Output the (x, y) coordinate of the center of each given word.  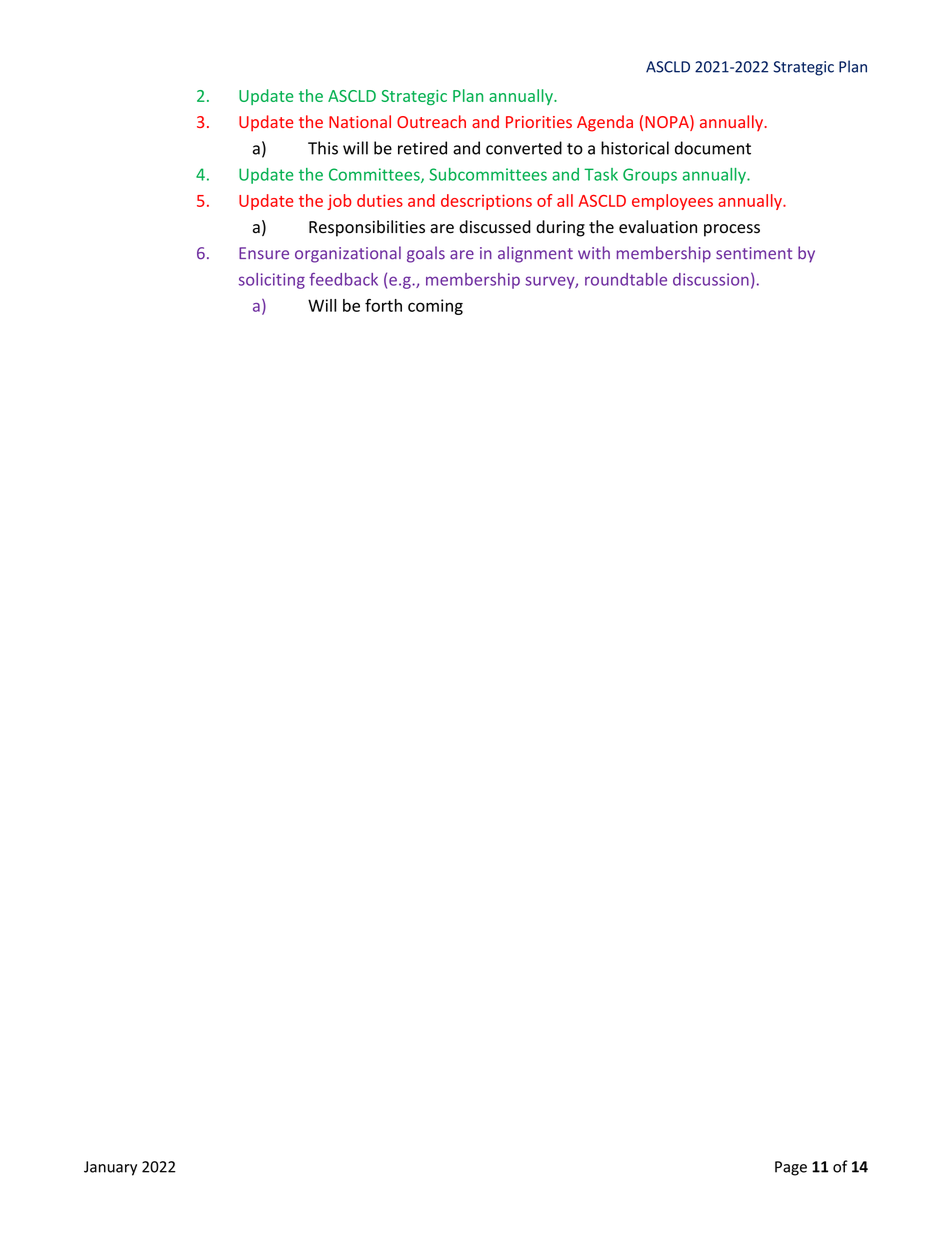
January (110, 1168)
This (323, 148)
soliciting (272, 281)
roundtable (626, 279)
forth (383, 305)
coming (435, 307)
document (713, 148)
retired (422, 148)
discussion (711, 279)
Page (791, 1168)
